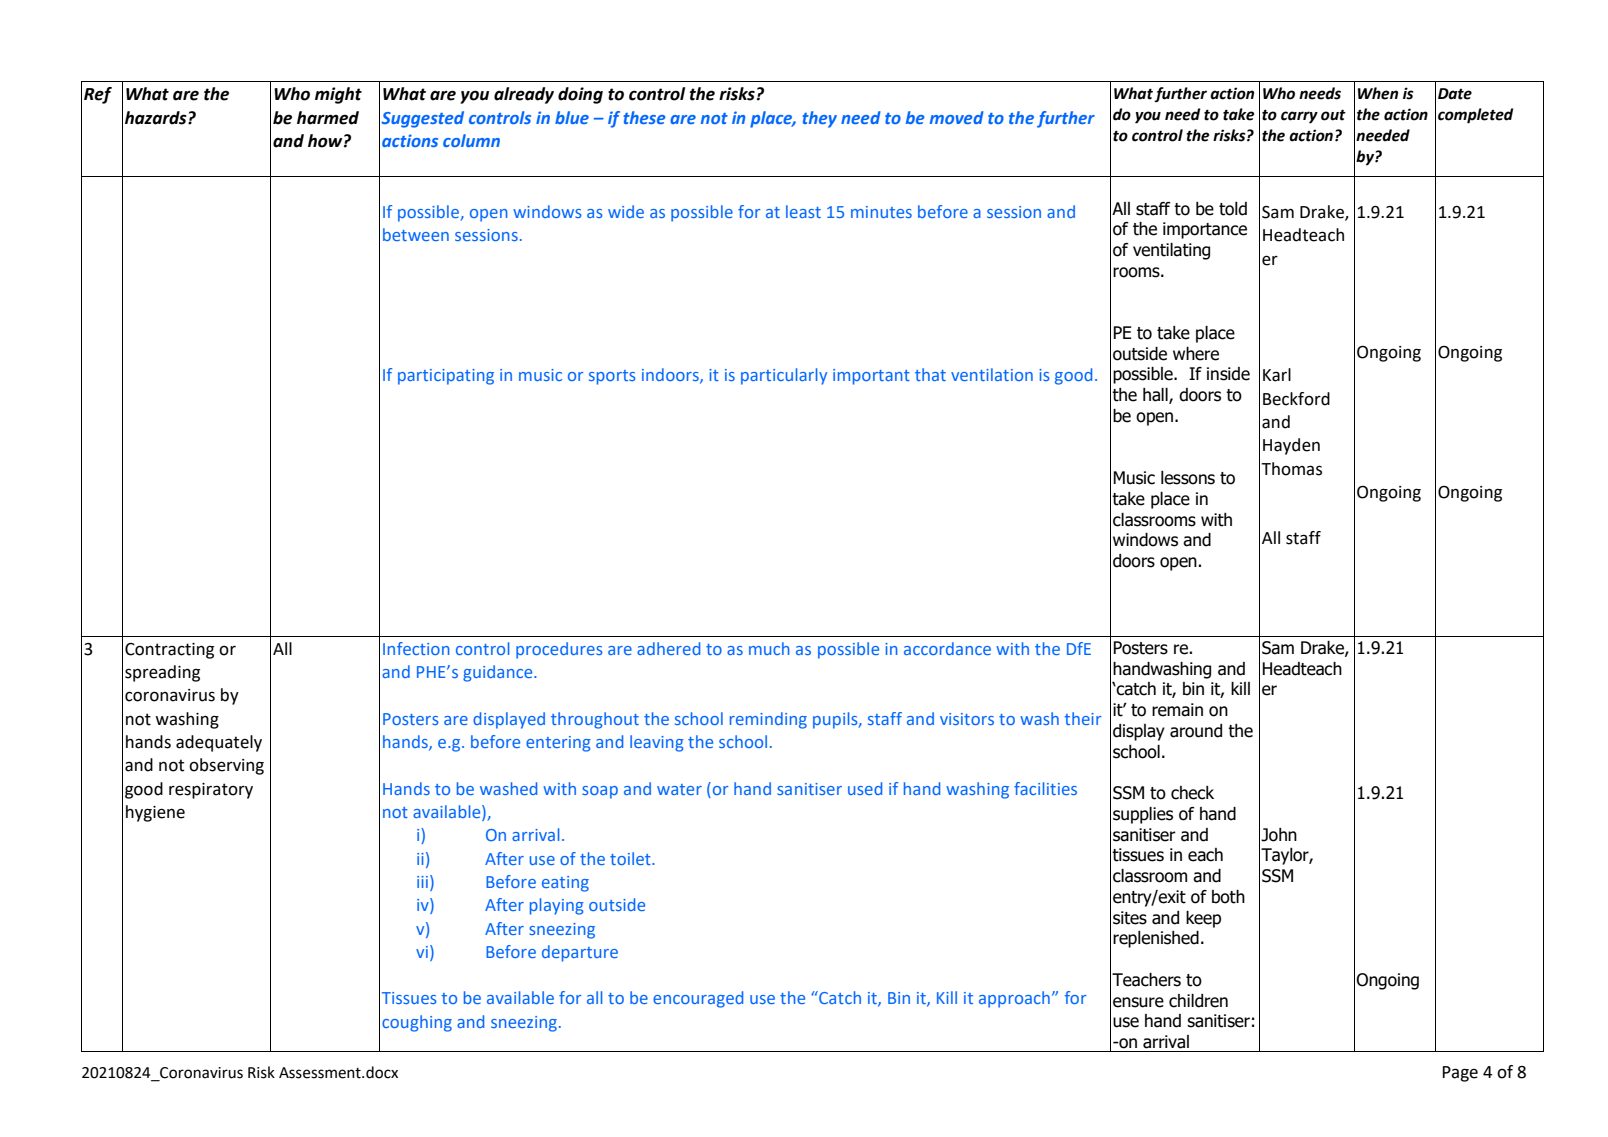  I want to click on coughing, so click(417, 1023).
